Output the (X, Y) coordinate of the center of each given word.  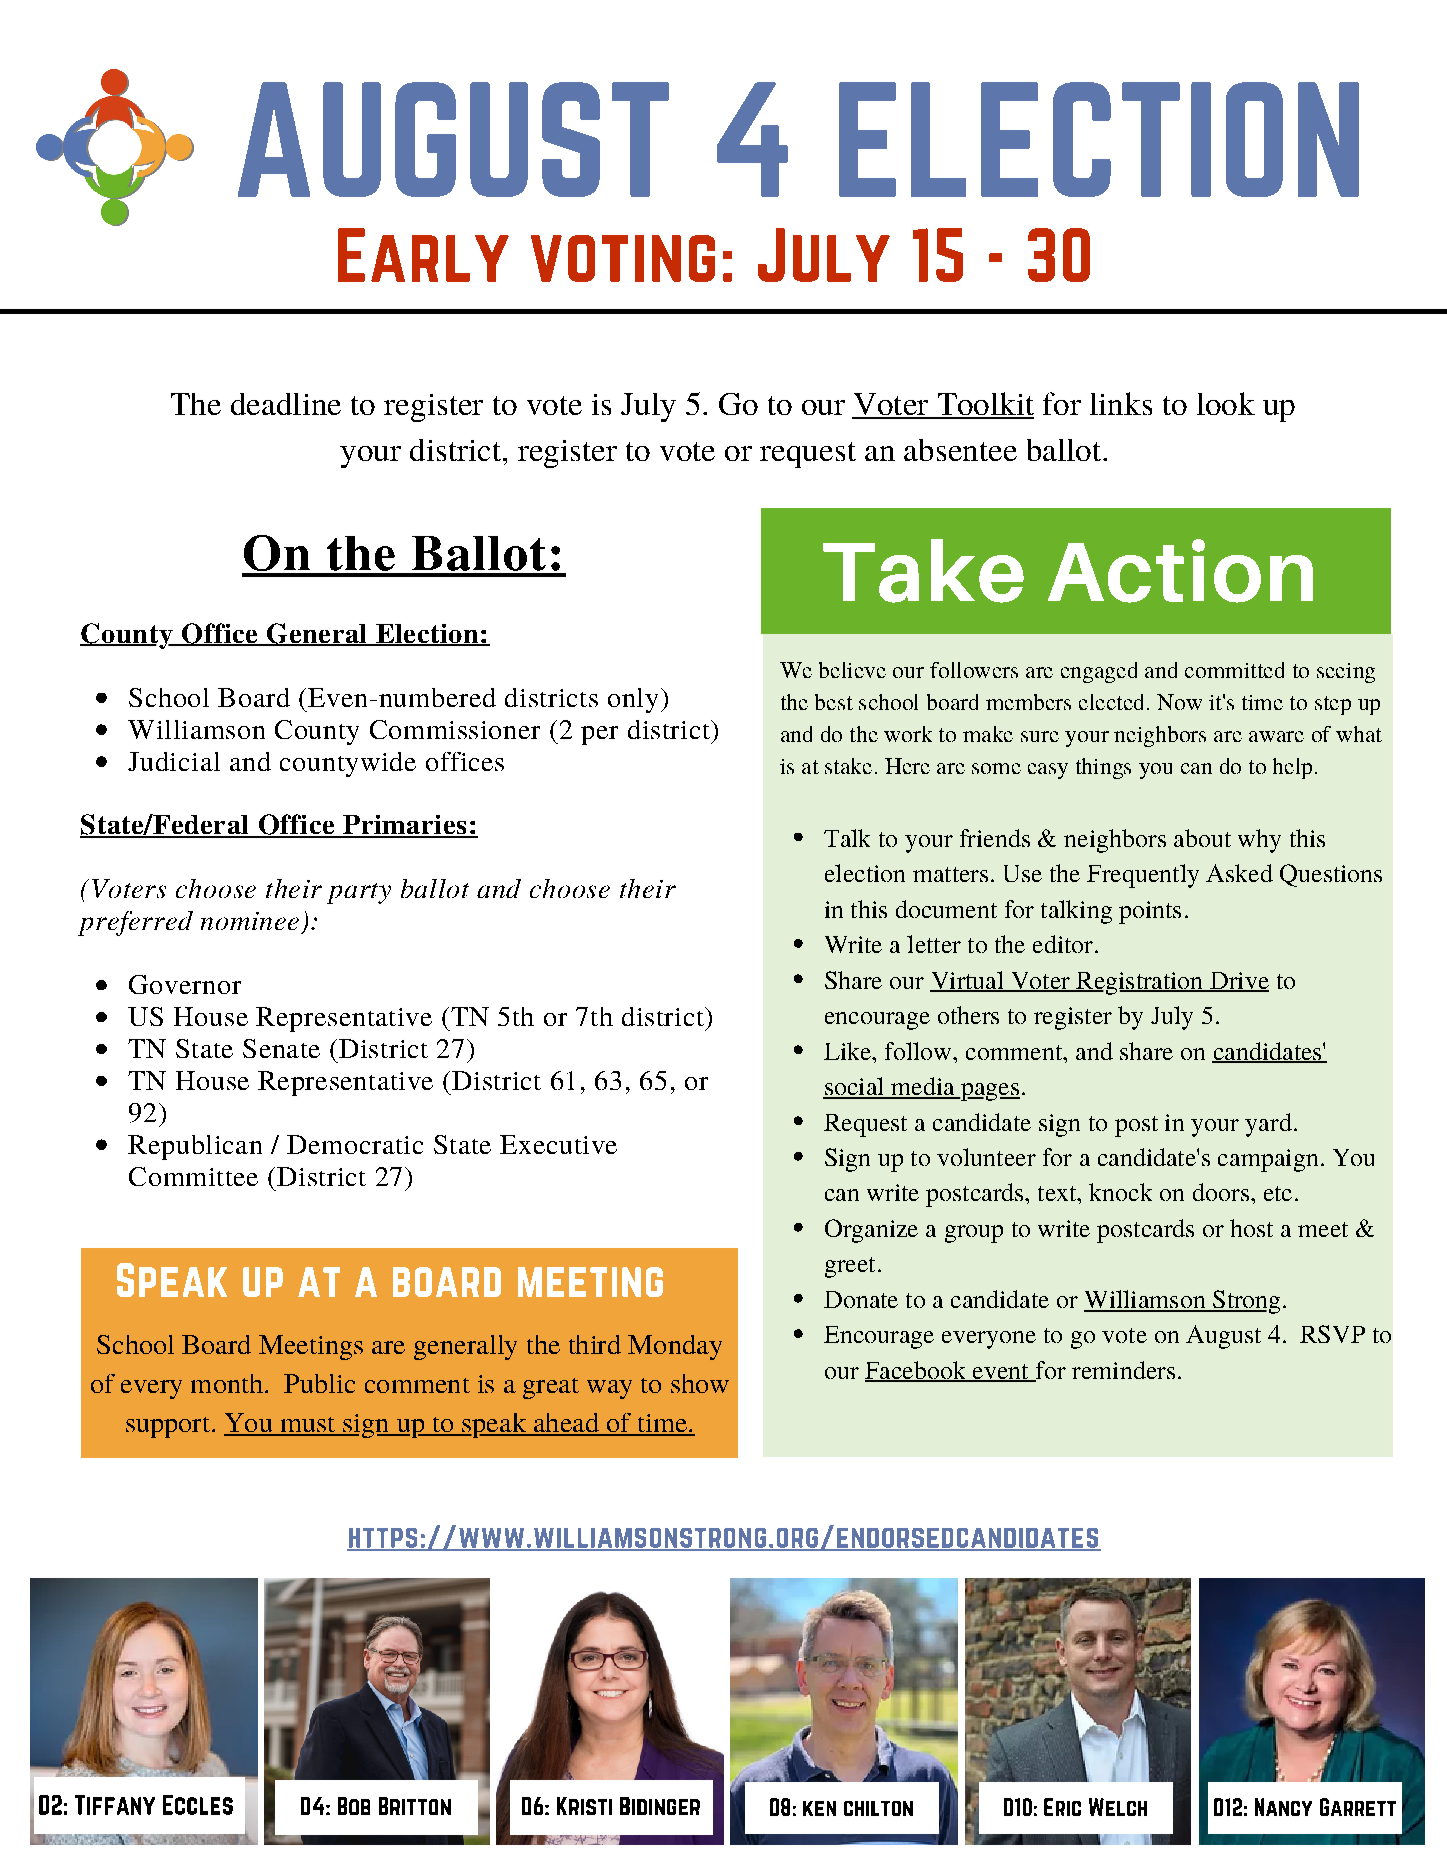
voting (623, 258)
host (1251, 1228)
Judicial (174, 761)
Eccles (198, 1805)
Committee (193, 1176)
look (1226, 403)
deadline (286, 404)
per (599, 735)
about (1202, 838)
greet (850, 1267)
